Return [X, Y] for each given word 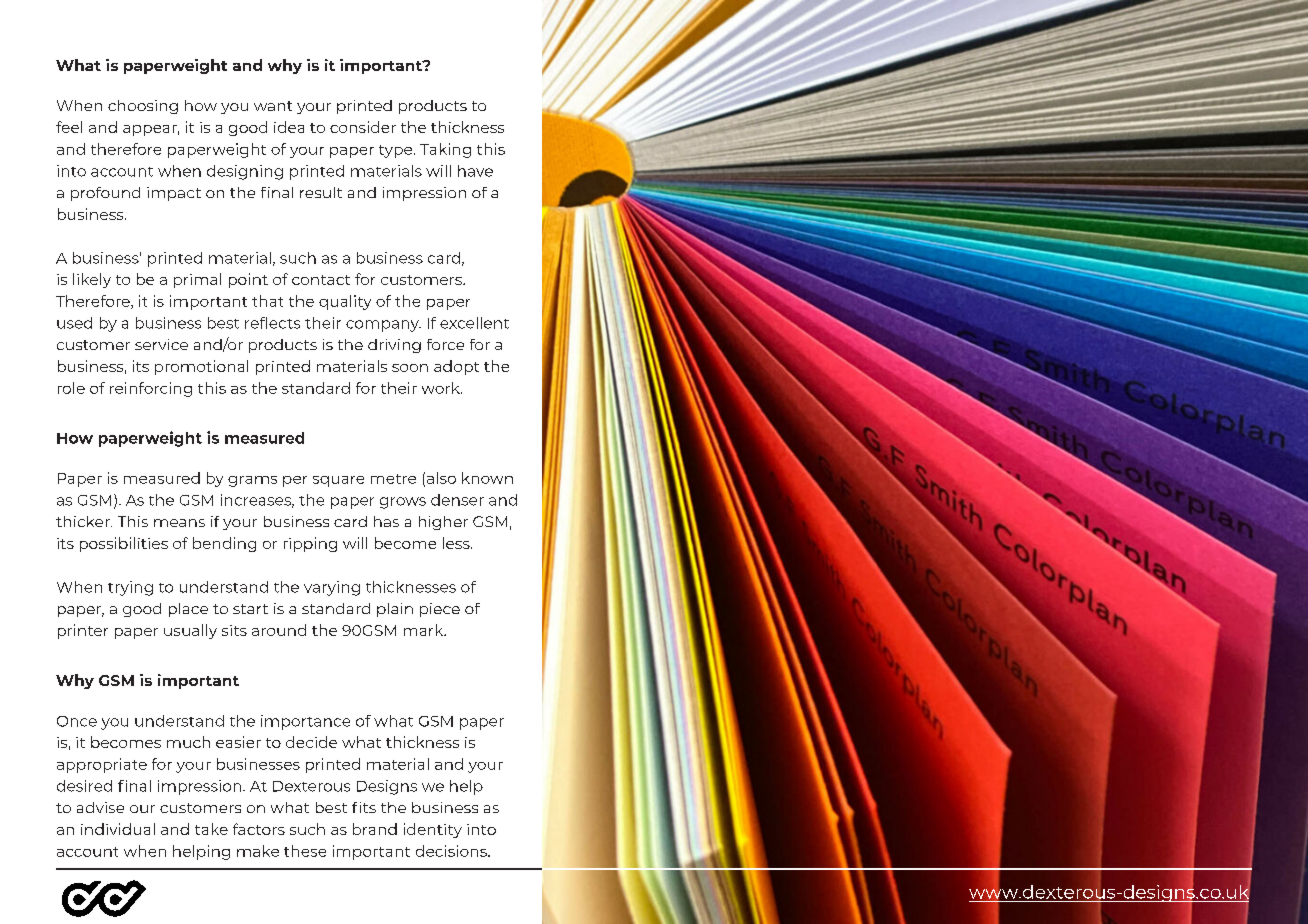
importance [305, 722]
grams [252, 481]
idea [289, 127]
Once [77, 721]
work [442, 388]
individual [118, 829]
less [457, 543]
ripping [310, 544]
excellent [474, 323]
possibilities [124, 544]
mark [425, 630]
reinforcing [151, 389]
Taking [445, 150]
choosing [143, 107]
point [248, 280]
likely [92, 280]
